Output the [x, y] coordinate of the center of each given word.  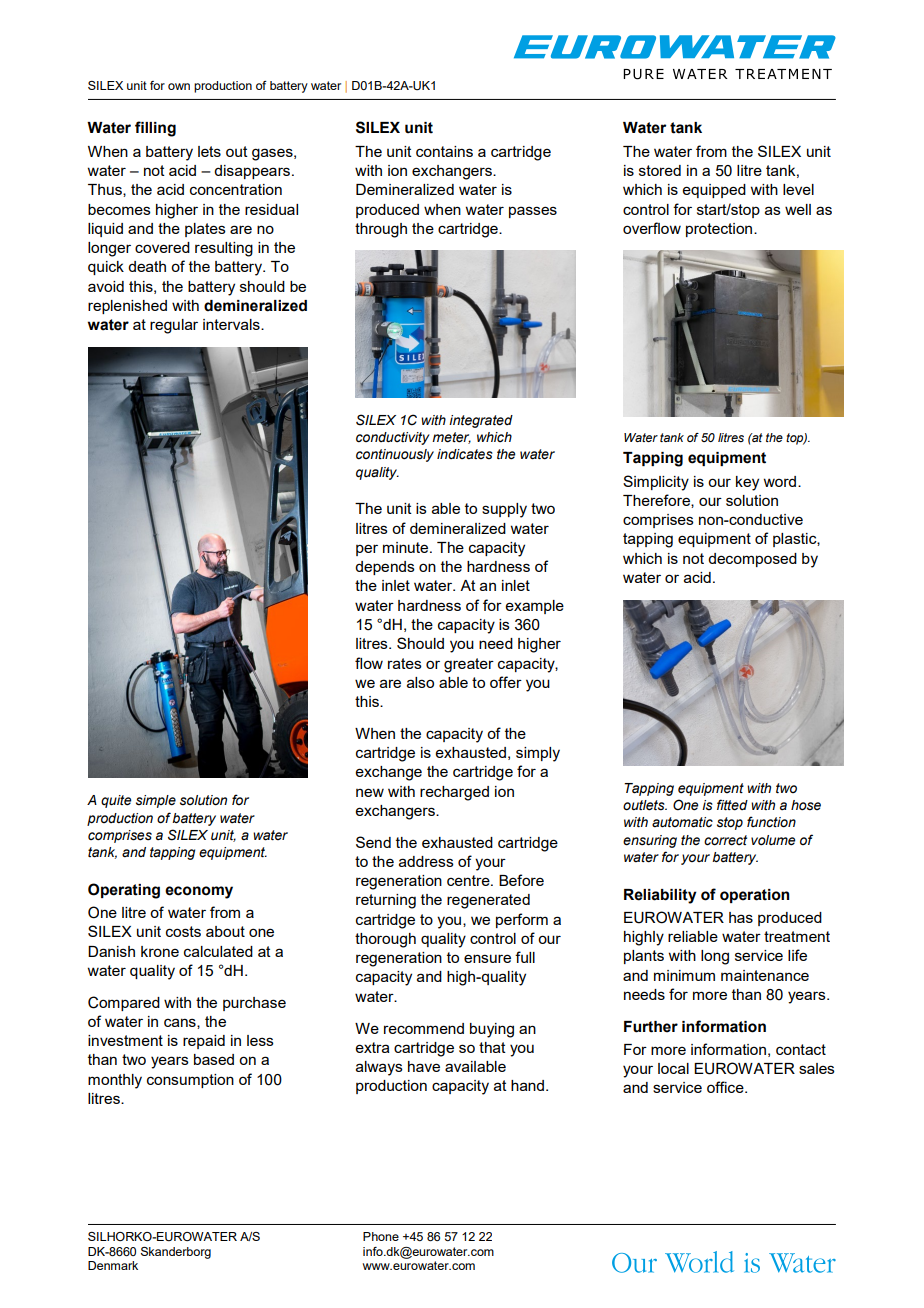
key [747, 483]
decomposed [752, 560]
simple [156, 801]
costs [183, 931]
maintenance [765, 975]
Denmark [113, 1265]
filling [155, 129]
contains [444, 151]
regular [174, 326]
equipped [714, 191]
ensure [487, 958]
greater [469, 665]
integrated [481, 421]
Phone [381, 1236]
